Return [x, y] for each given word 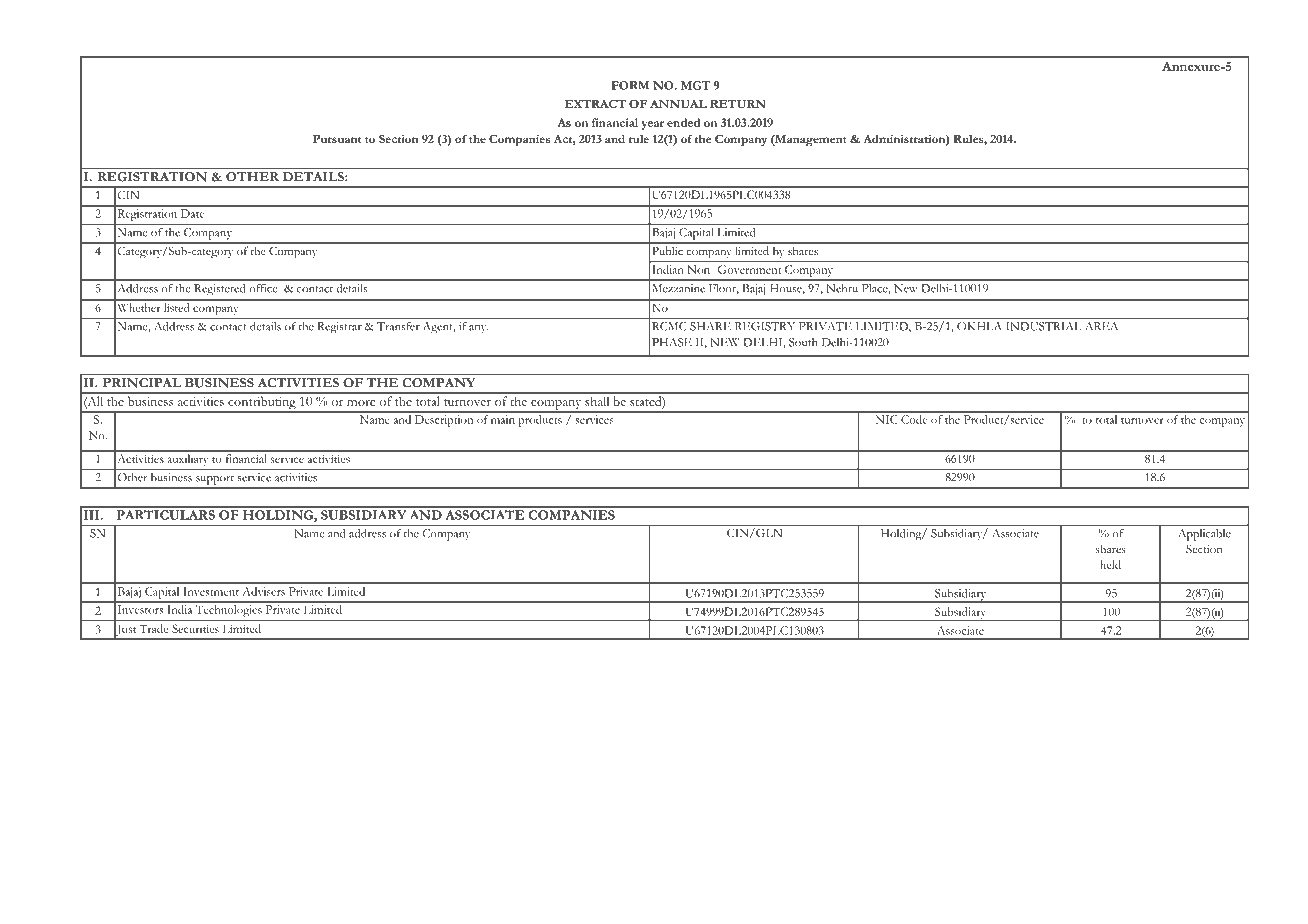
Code [914, 419]
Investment [211, 591]
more [361, 403]
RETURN [738, 103]
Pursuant [337, 138]
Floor [724, 289]
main [502, 421]
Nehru [842, 288]
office [263, 288]
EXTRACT [595, 103]
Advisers [264, 591]
